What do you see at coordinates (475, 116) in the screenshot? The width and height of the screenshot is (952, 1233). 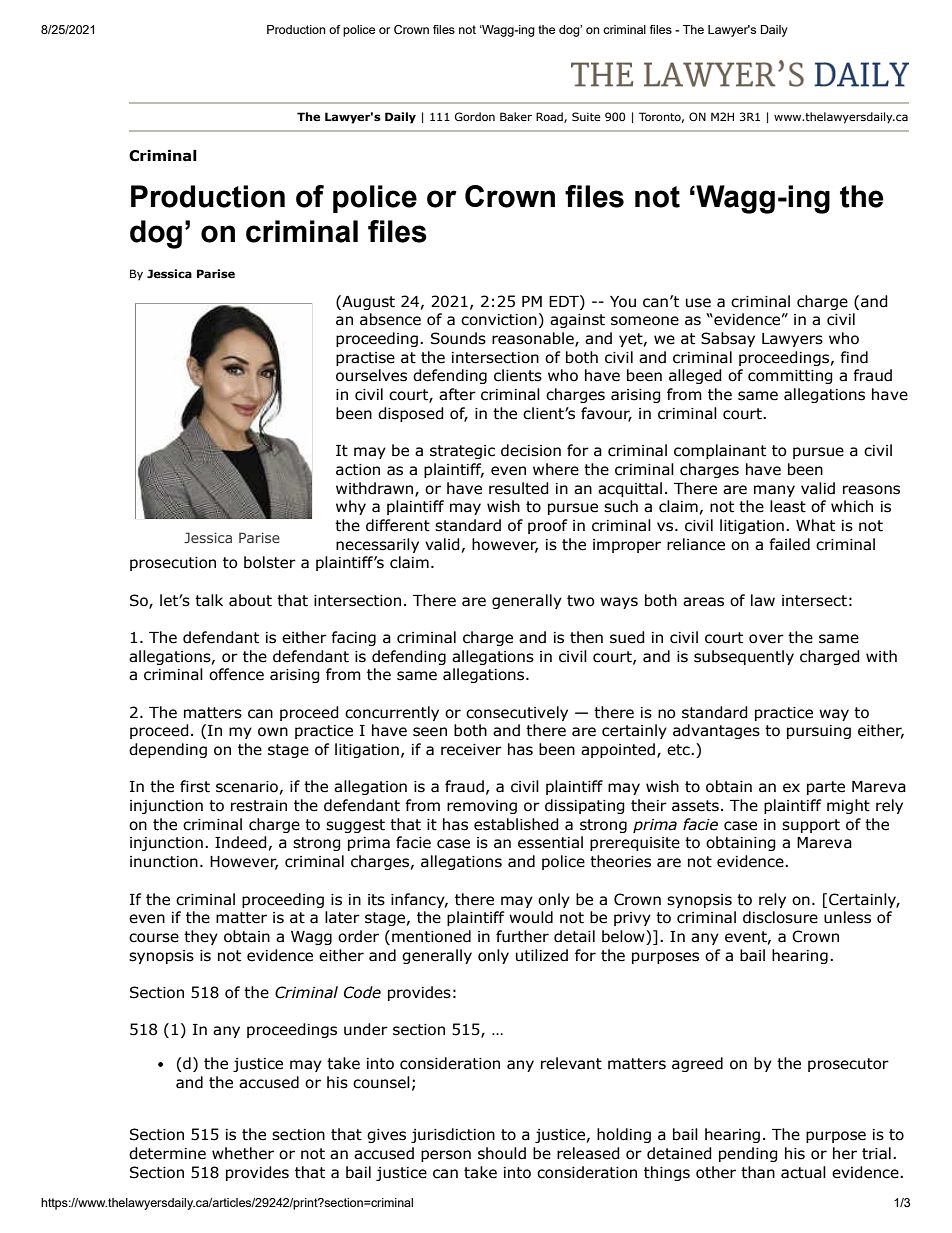 I see `Gordon` at bounding box center [475, 116].
